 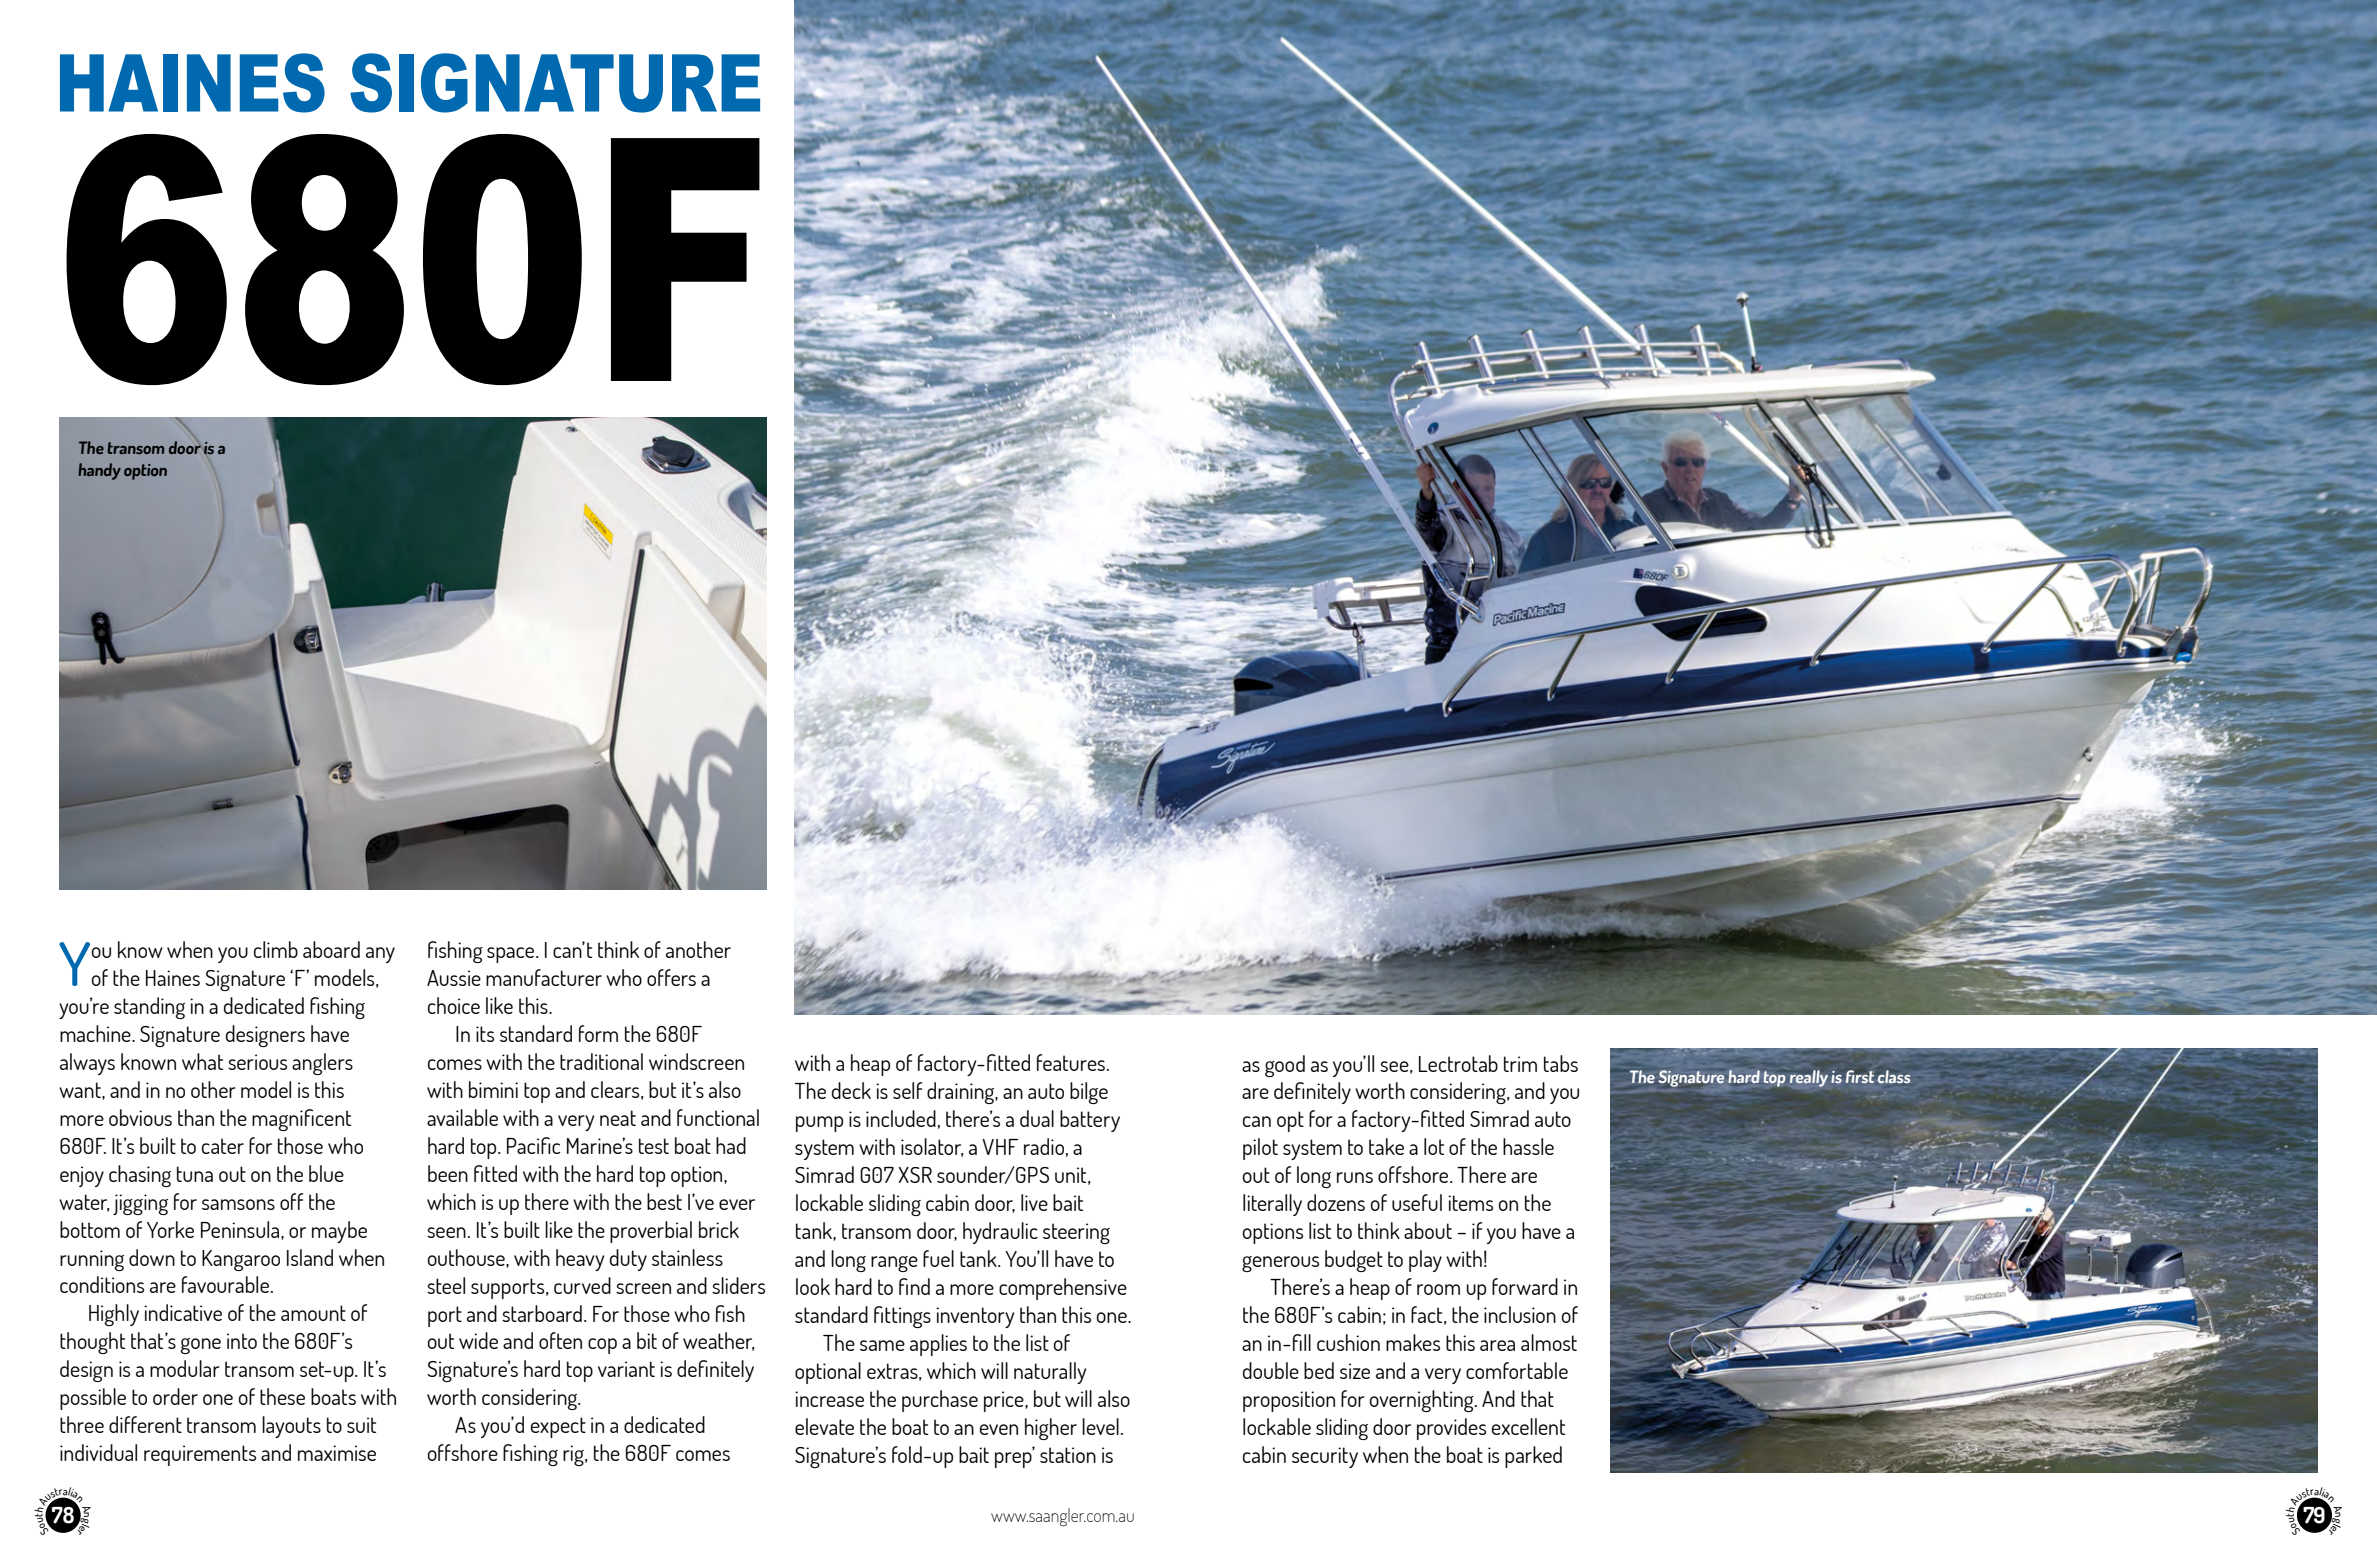 What do you see at coordinates (276, 949) in the screenshot?
I see `climb` at bounding box center [276, 949].
